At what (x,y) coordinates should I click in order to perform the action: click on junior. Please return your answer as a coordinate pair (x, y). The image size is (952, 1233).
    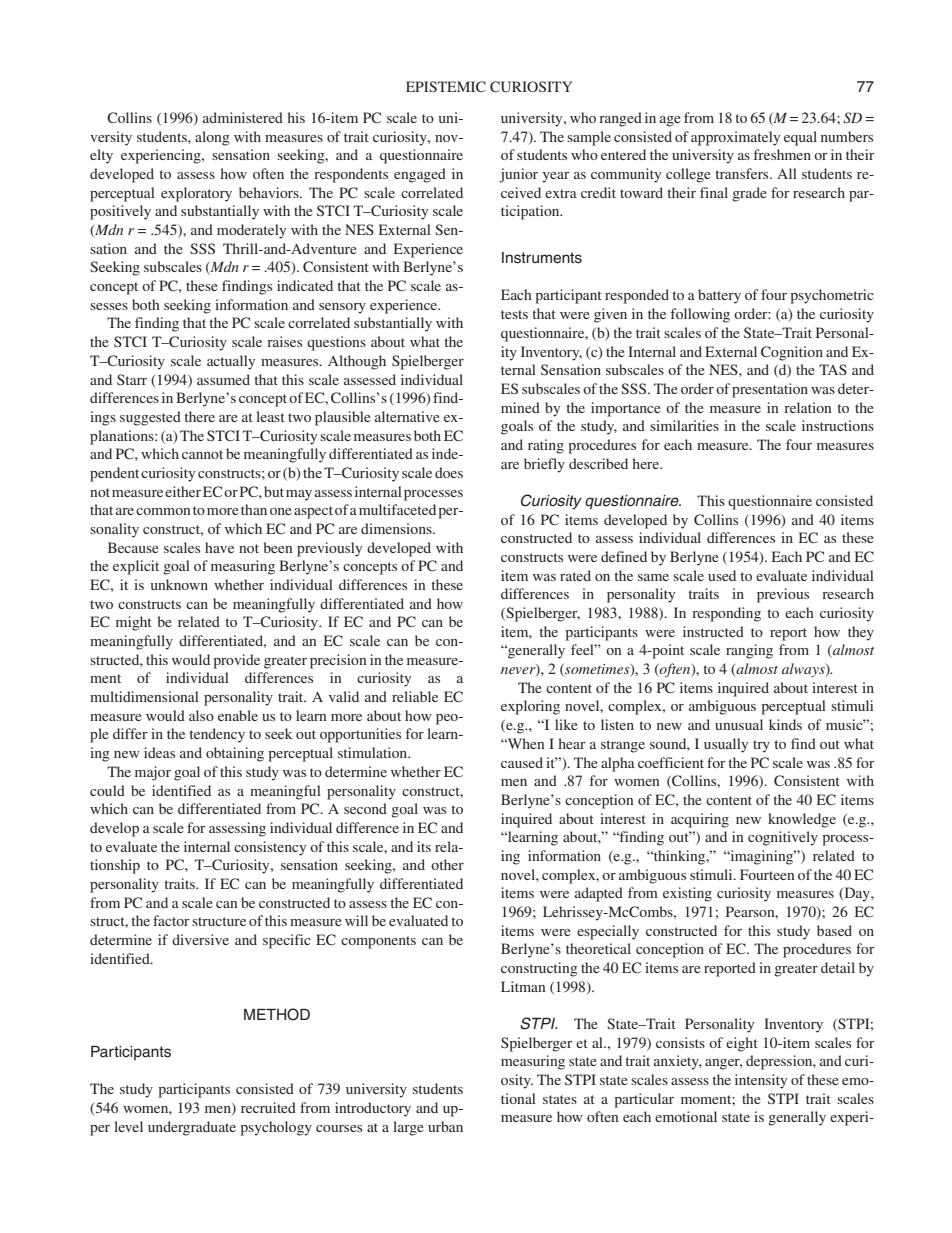
    Looking at the image, I should click on (518, 175).
